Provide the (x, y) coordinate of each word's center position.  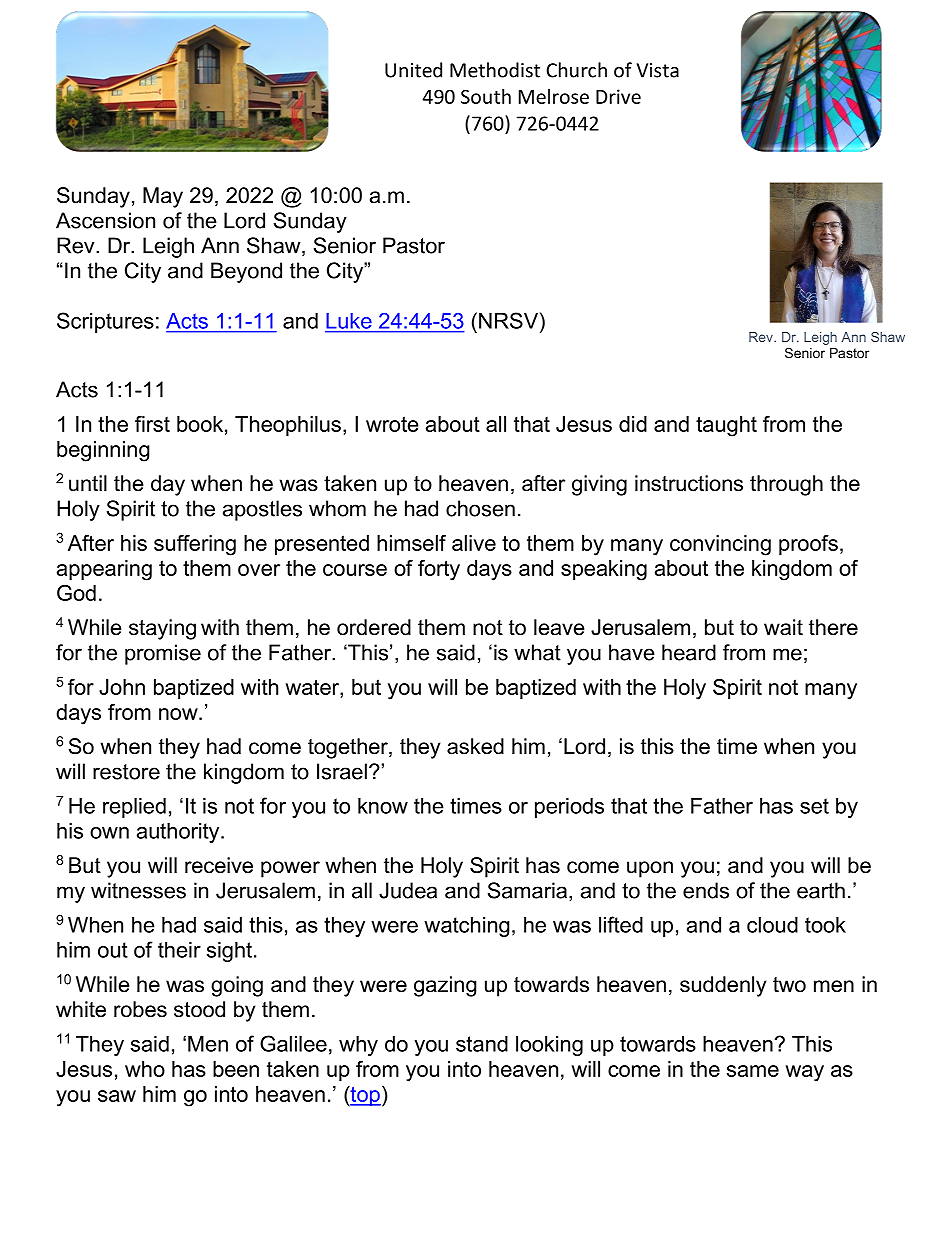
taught (726, 426)
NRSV (510, 320)
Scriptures (105, 322)
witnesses (138, 890)
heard (689, 652)
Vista (658, 70)
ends (706, 890)
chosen (480, 508)
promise (163, 654)
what (537, 652)
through (786, 485)
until (88, 483)
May (163, 197)
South (486, 96)
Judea (408, 890)
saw (117, 1096)
